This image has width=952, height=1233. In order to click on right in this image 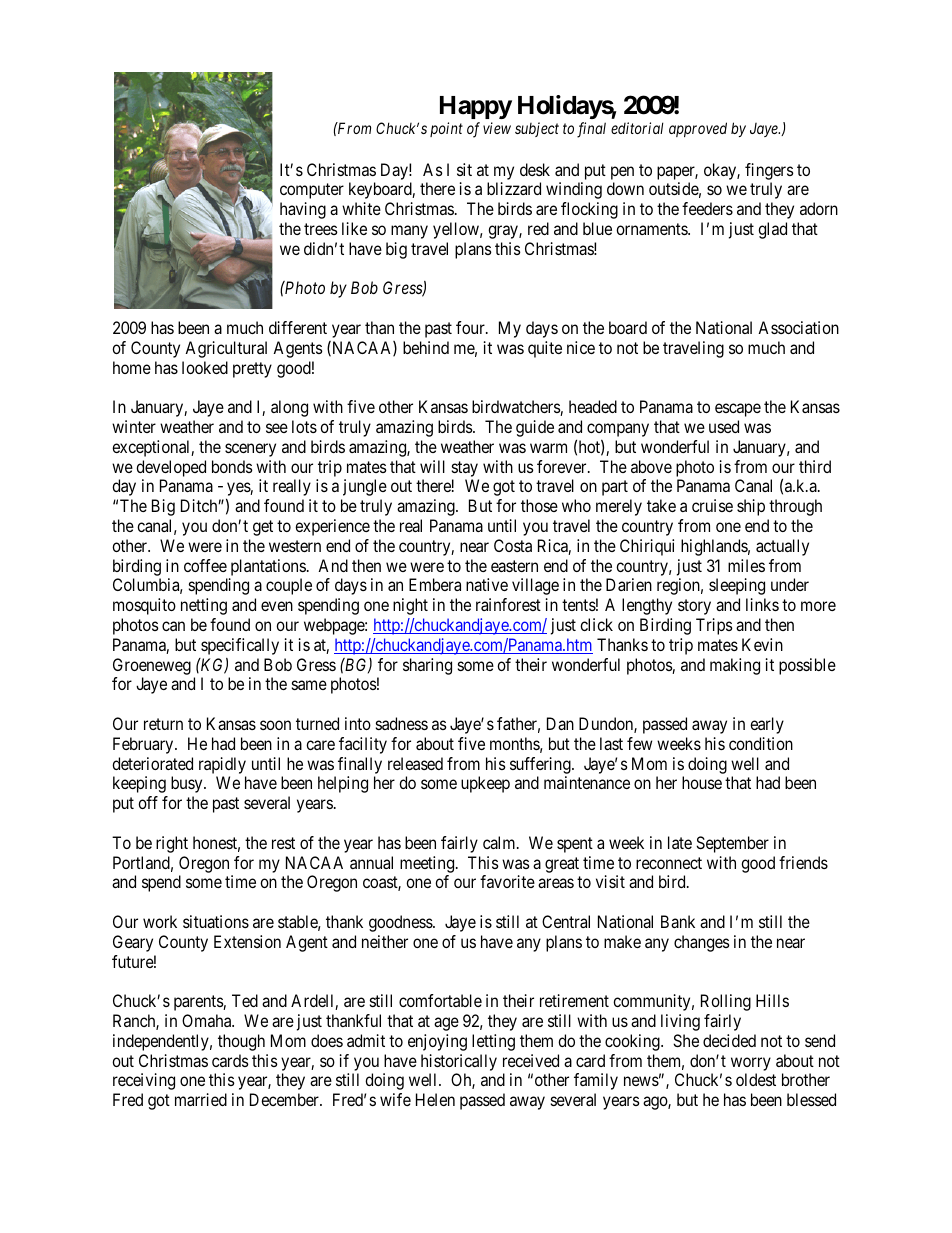, I will do `click(172, 844)`.
